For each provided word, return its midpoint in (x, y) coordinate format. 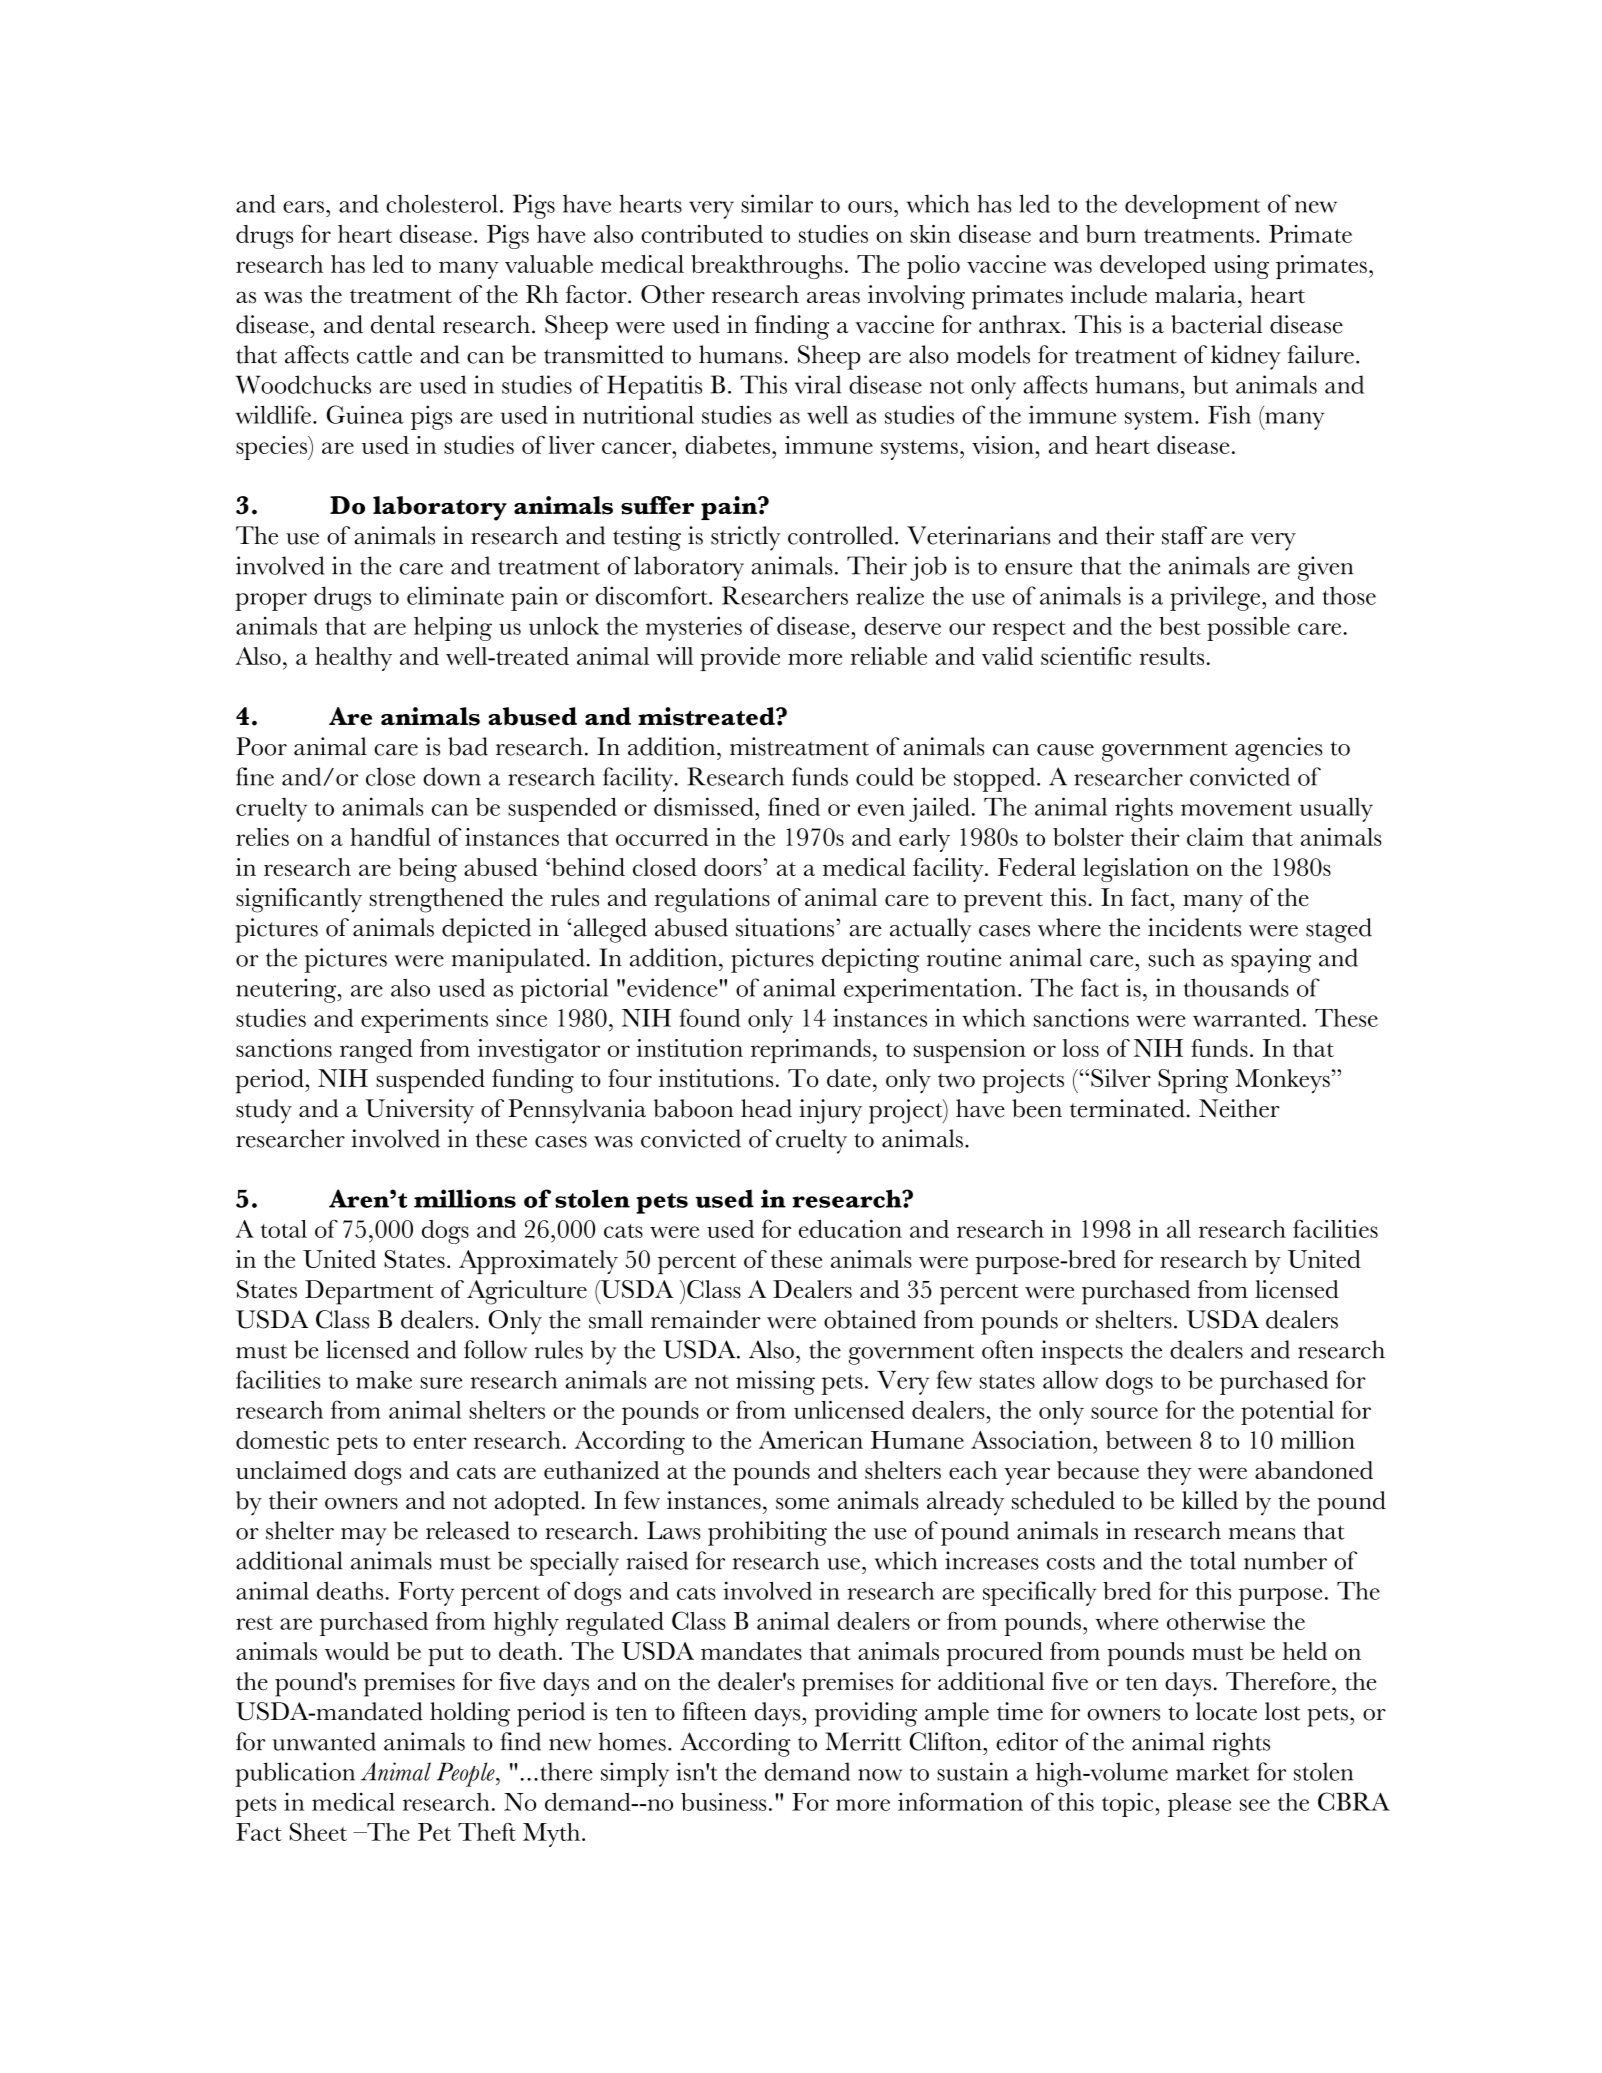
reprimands (811, 1051)
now (880, 1775)
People (467, 1774)
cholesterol (442, 203)
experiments (424, 1021)
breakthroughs (766, 267)
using (1241, 267)
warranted (1247, 1017)
